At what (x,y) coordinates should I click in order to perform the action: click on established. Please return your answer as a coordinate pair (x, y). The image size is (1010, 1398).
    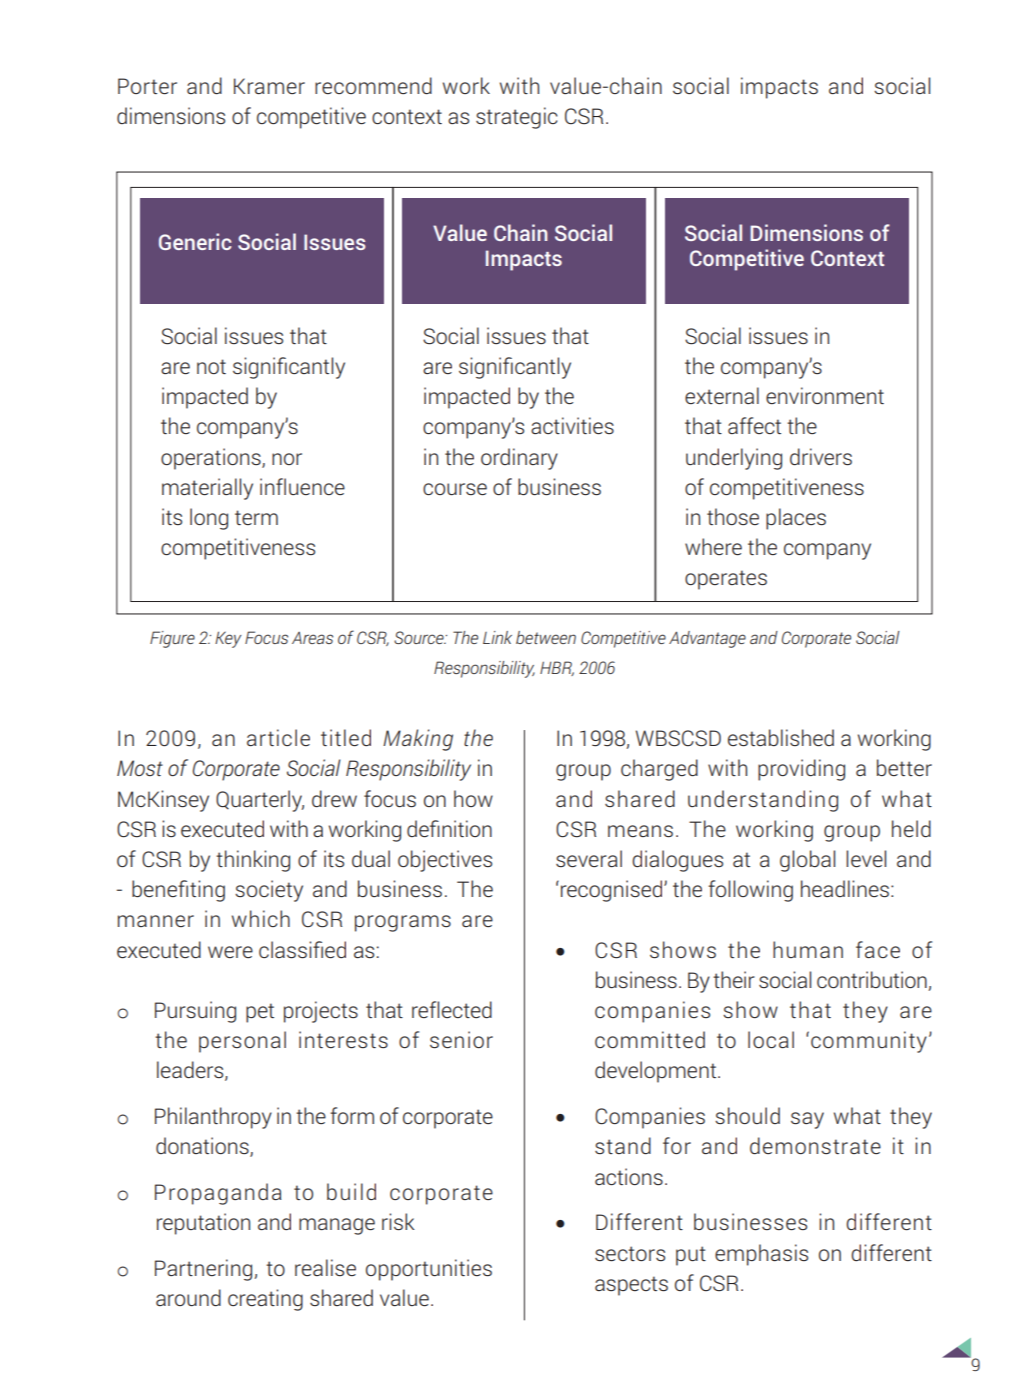
    Looking at the image, I should click on (781, 737).
